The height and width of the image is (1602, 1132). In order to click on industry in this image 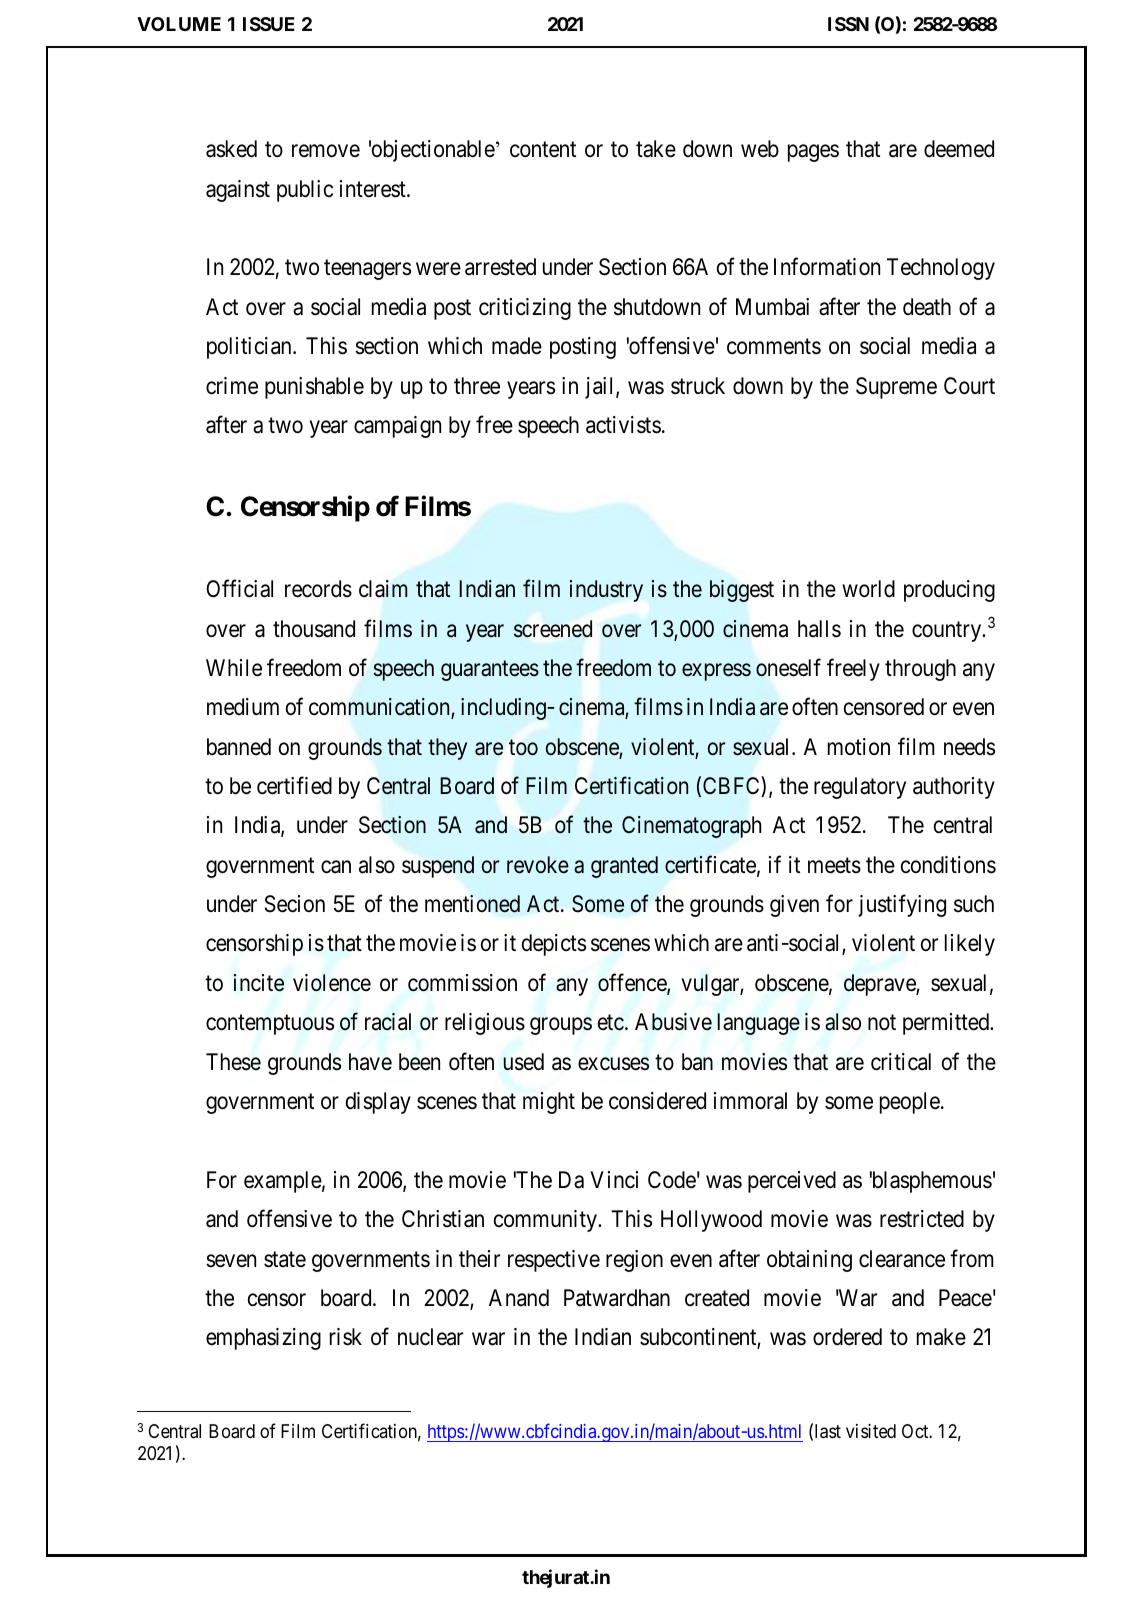, I will do `click(606, 591)`.
